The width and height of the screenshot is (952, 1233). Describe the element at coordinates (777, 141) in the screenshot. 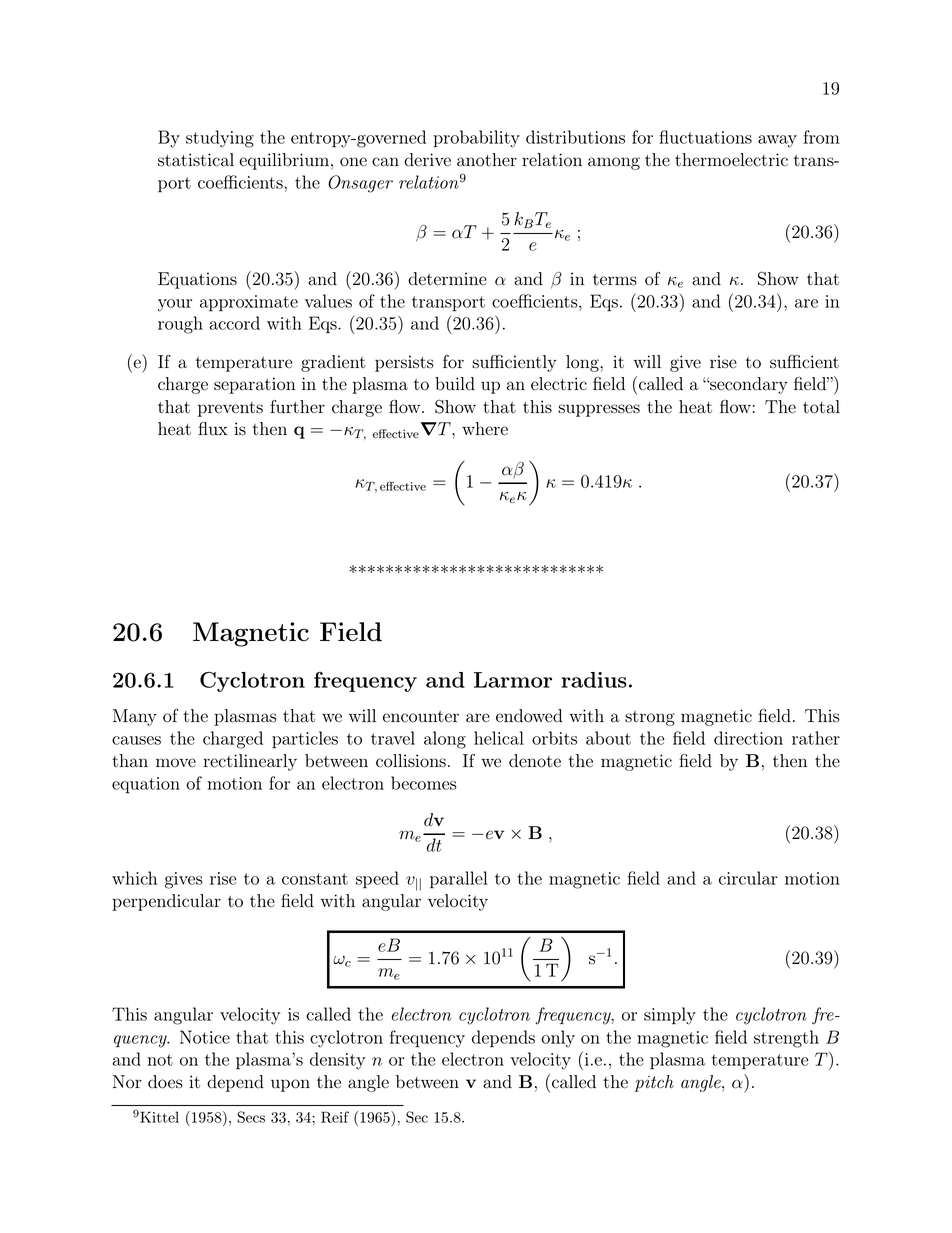

I see `away` at that location.
